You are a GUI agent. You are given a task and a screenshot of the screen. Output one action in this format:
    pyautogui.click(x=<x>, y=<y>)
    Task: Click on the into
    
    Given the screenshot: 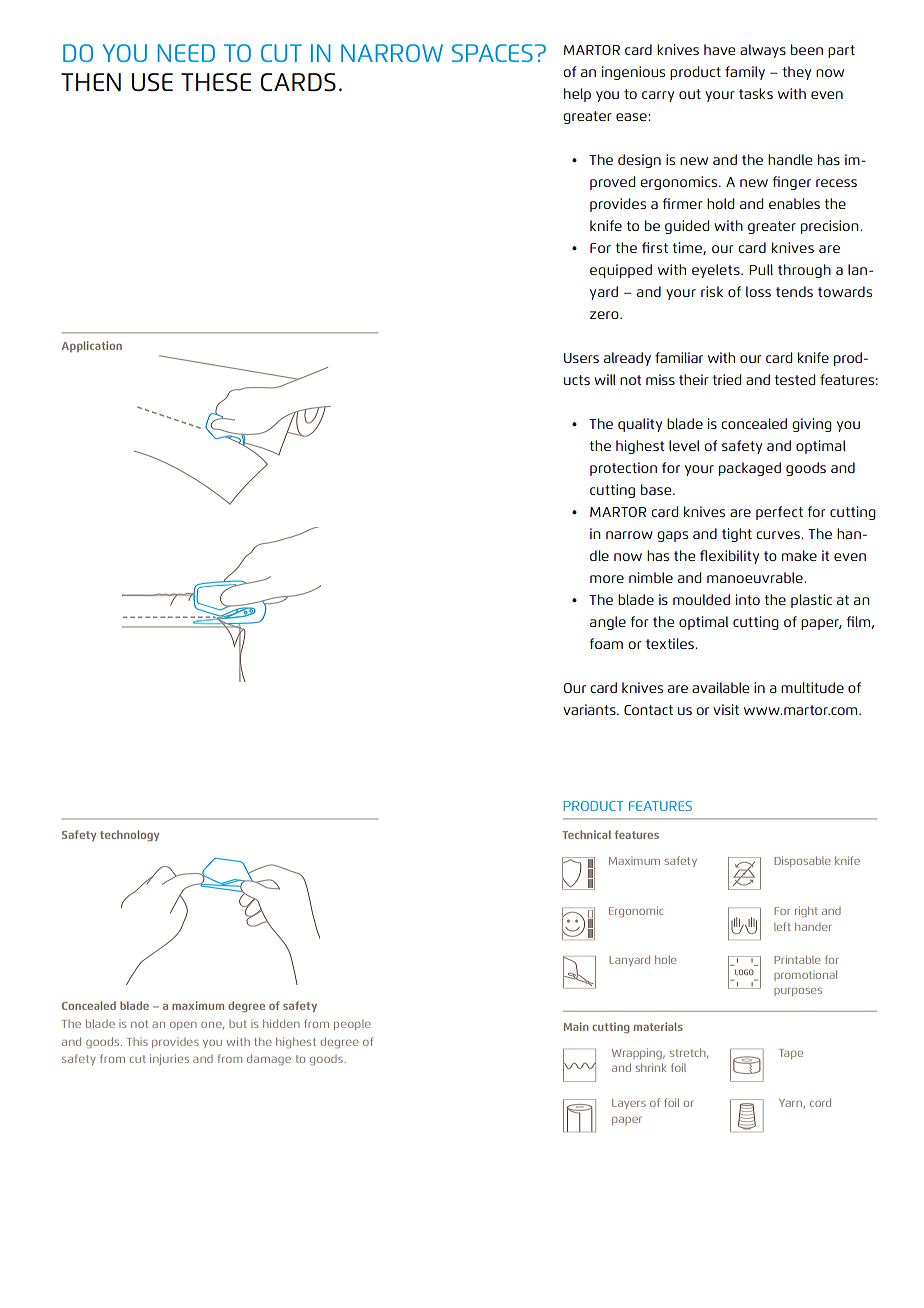 What is the action you would take?
    pyautogui.click(x=748, y=599)
